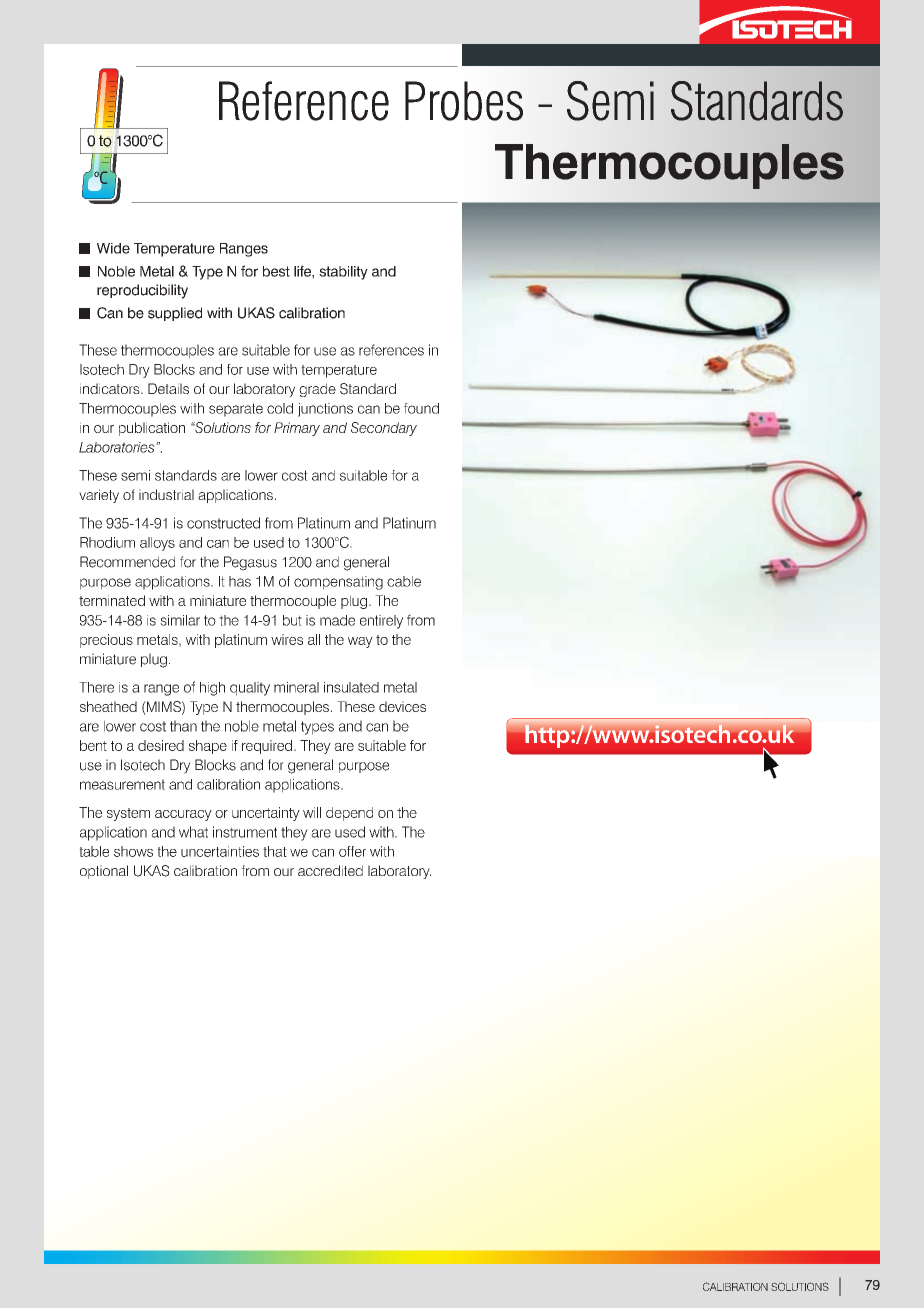  Describe the element at coordinates (276, 271) in the screenshot. I see `best` at that location.
